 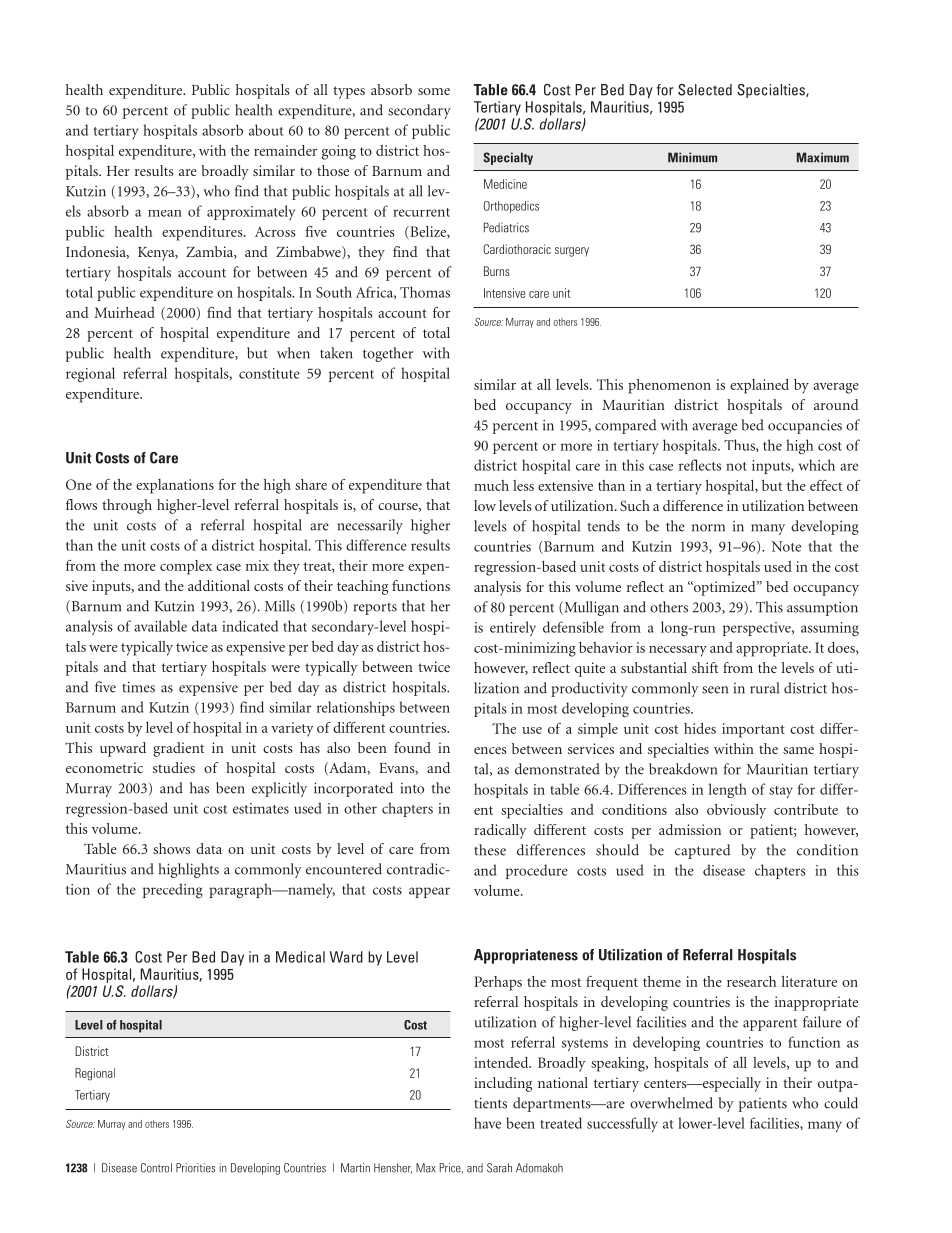 I want to click on Control, so click(x=156, y=1168).
